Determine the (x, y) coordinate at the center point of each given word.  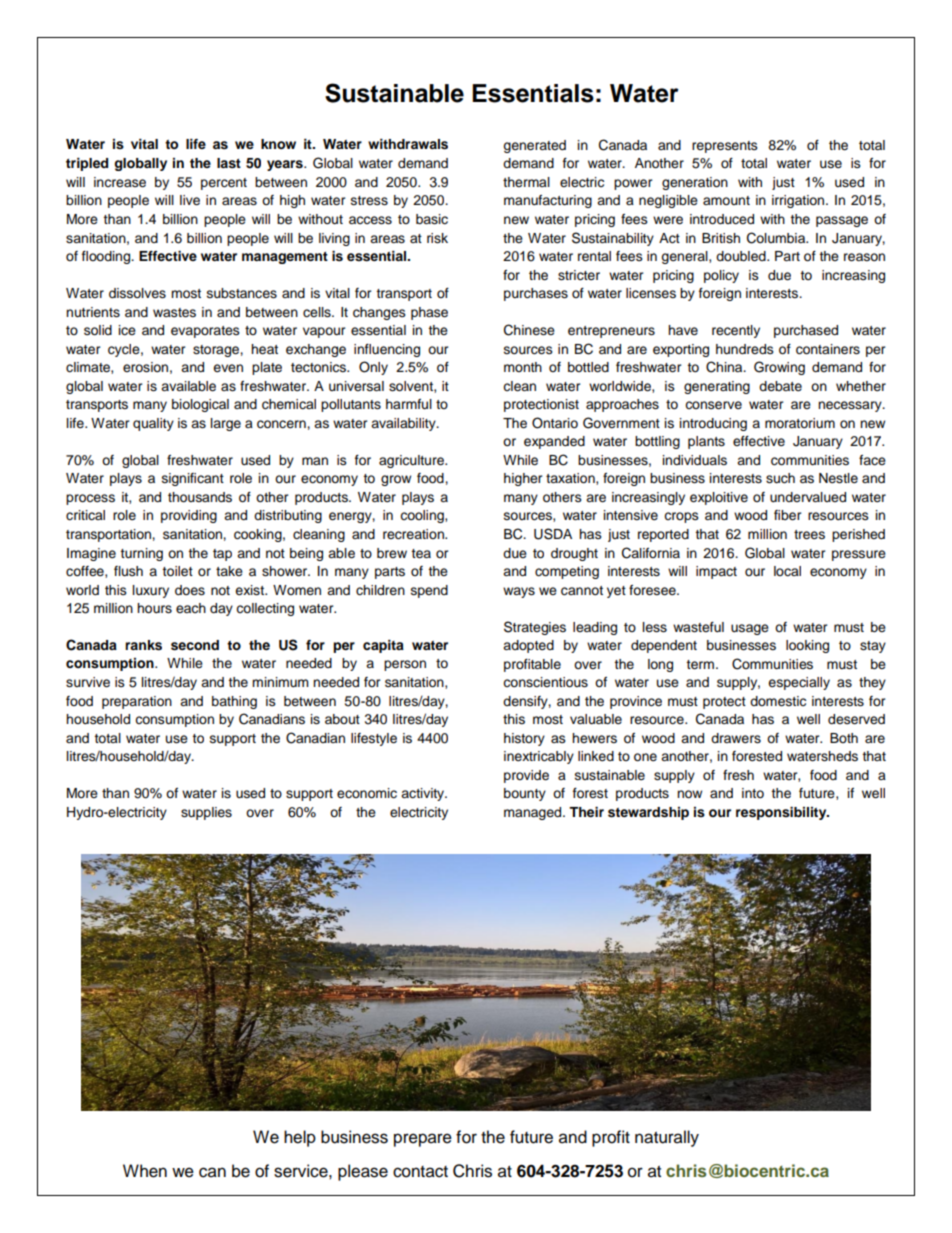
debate (780, 386)
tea (421, 554)
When (145, 1171)
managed (534, 813)
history (524, 739)
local (787, 571)
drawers (736, 738)
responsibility (782, 813)
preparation (137, 702)
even (228, 368)
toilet (177, 571)
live (190, 200)
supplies (206, 813)
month (523, 367)
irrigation (799, 201)
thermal (526, 182)
